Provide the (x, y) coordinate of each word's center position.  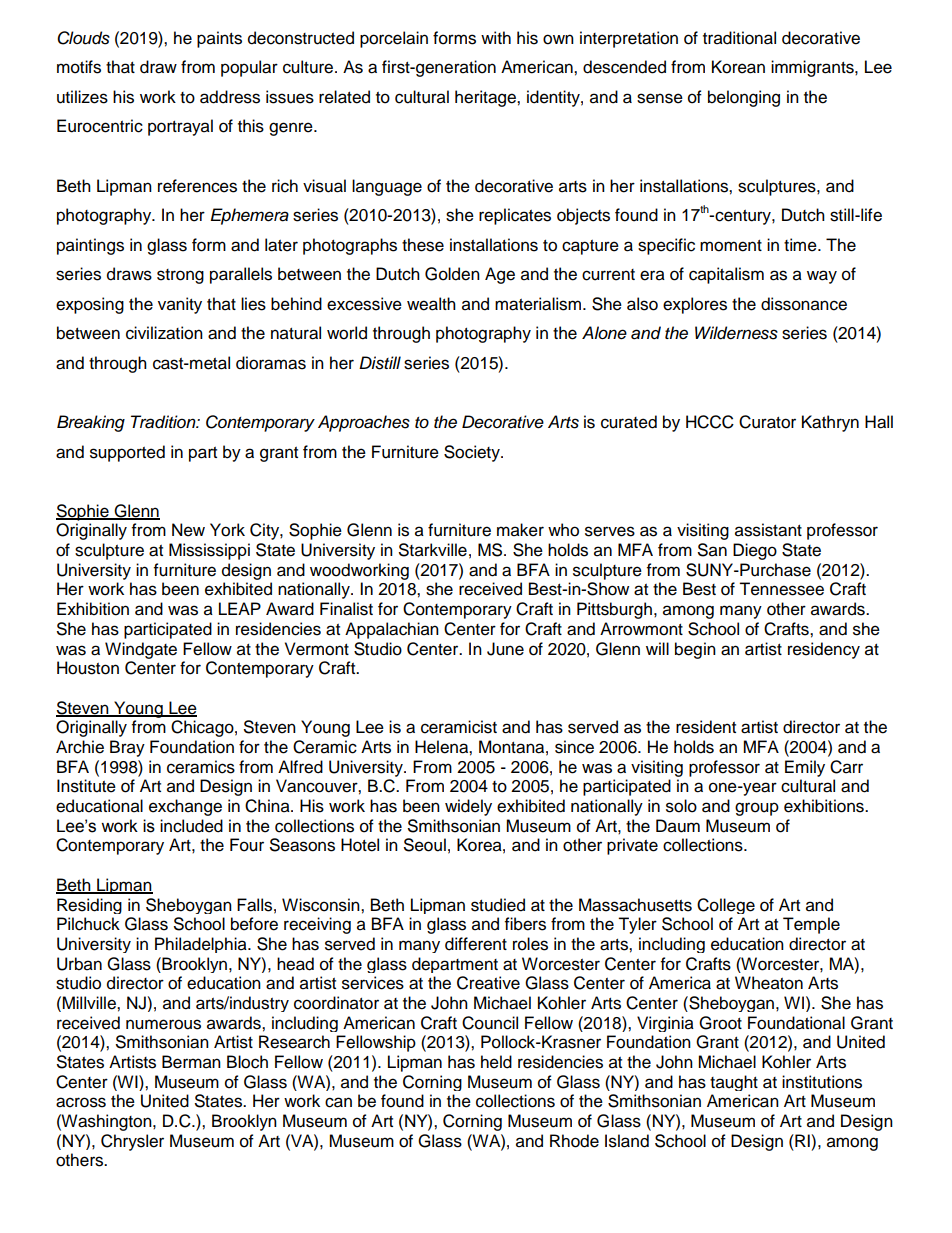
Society (473, 453)
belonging (744, 98)
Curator (767, 422)
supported (127, 453)
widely (468, 807)
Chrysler (132, 1142)
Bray (127, 748)
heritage (486, 98)
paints (219, 39)
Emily (805, 768)
